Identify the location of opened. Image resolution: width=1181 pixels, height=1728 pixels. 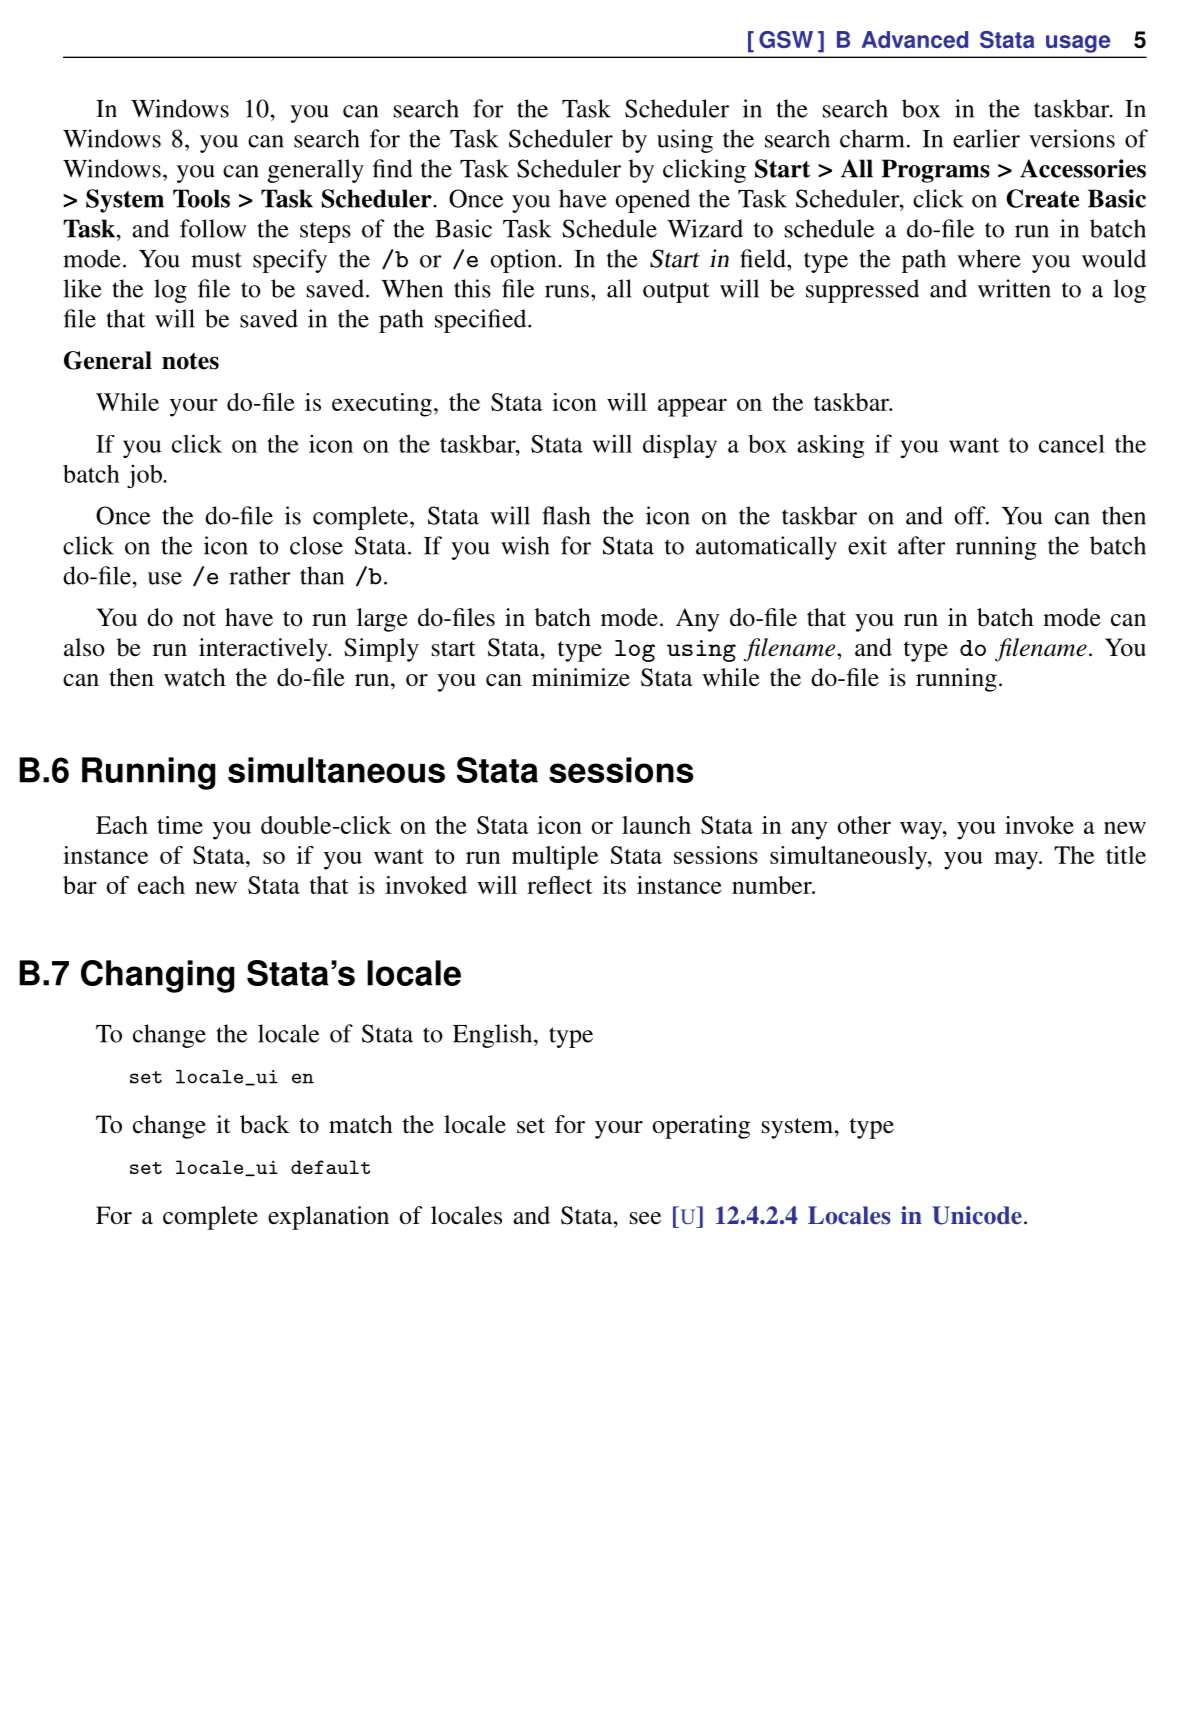
(653, 201).
